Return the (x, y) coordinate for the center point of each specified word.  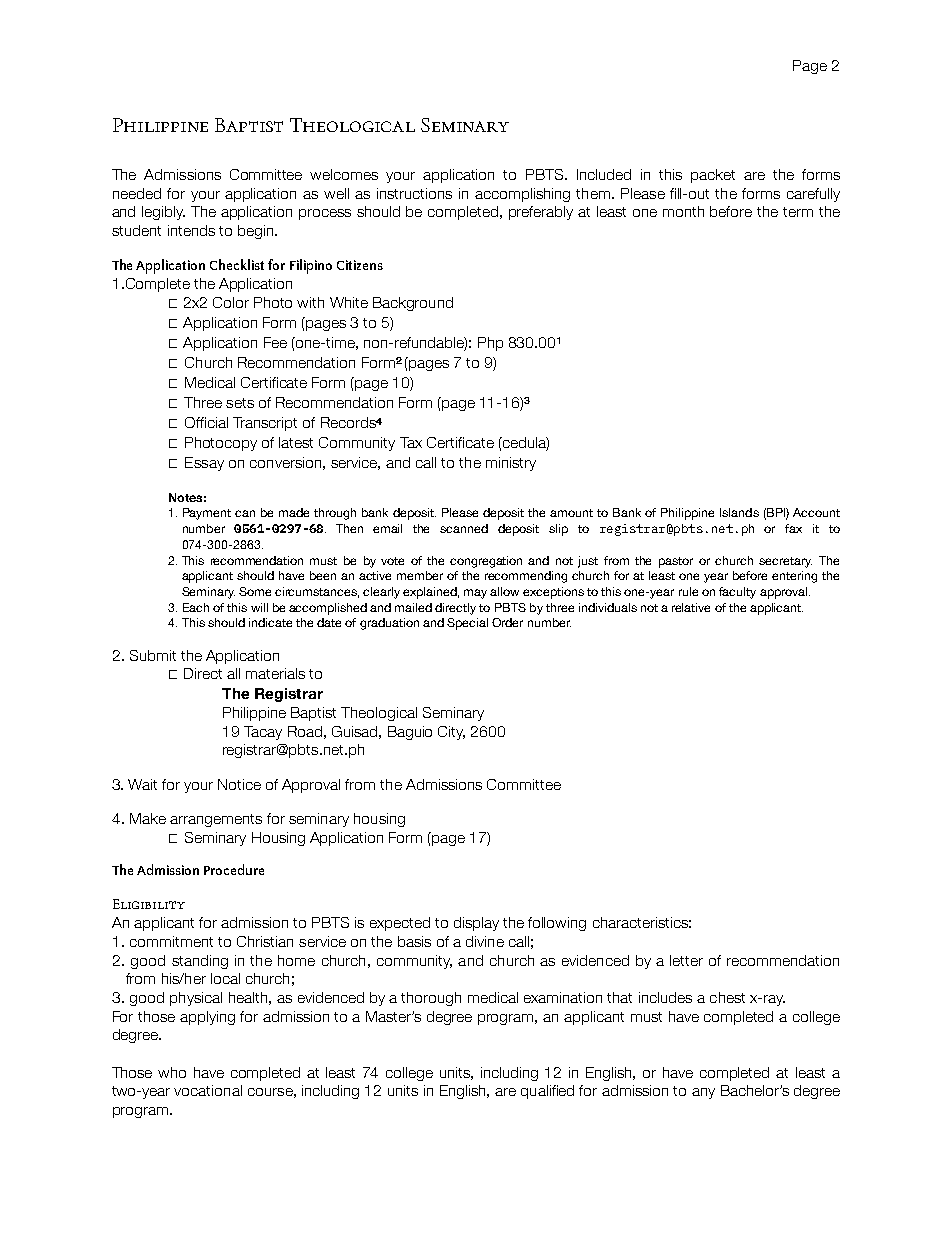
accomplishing (522, 195)
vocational (208, 1090)
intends (191, 230)
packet (713, 176)
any (703, 1093)
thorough (431, 999)
